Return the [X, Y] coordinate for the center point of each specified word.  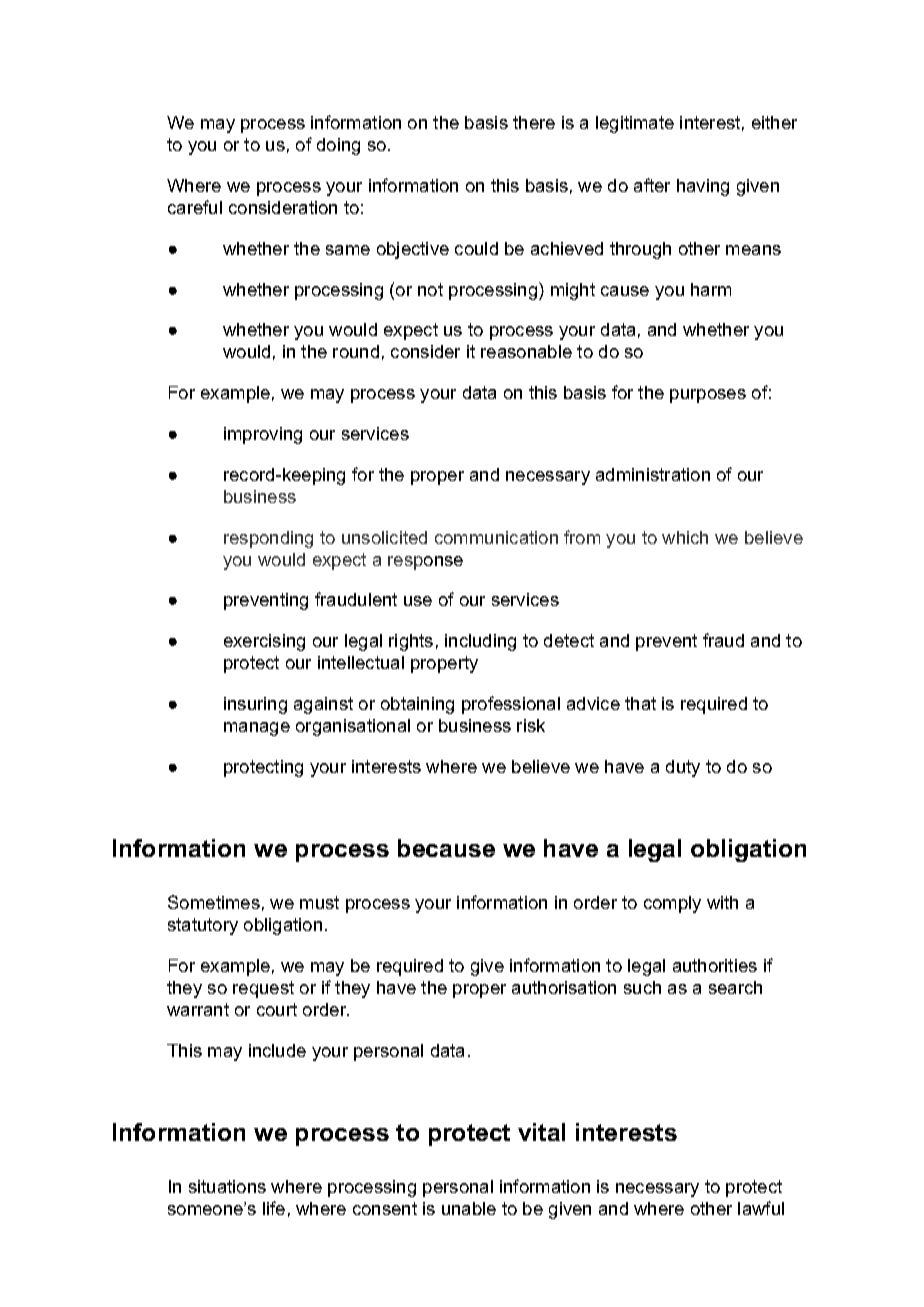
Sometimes [214, 902]
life [274, 1208]
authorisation [564, 987]
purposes [708, 396]
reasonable [526, 351]
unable [469, 1208]
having [703, 187]
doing [338, 146]
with [722, 902]
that [640, 703]
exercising [264, 642]
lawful [761, 1208]
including [480, 642]
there [534, 122]
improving [263, 435]
